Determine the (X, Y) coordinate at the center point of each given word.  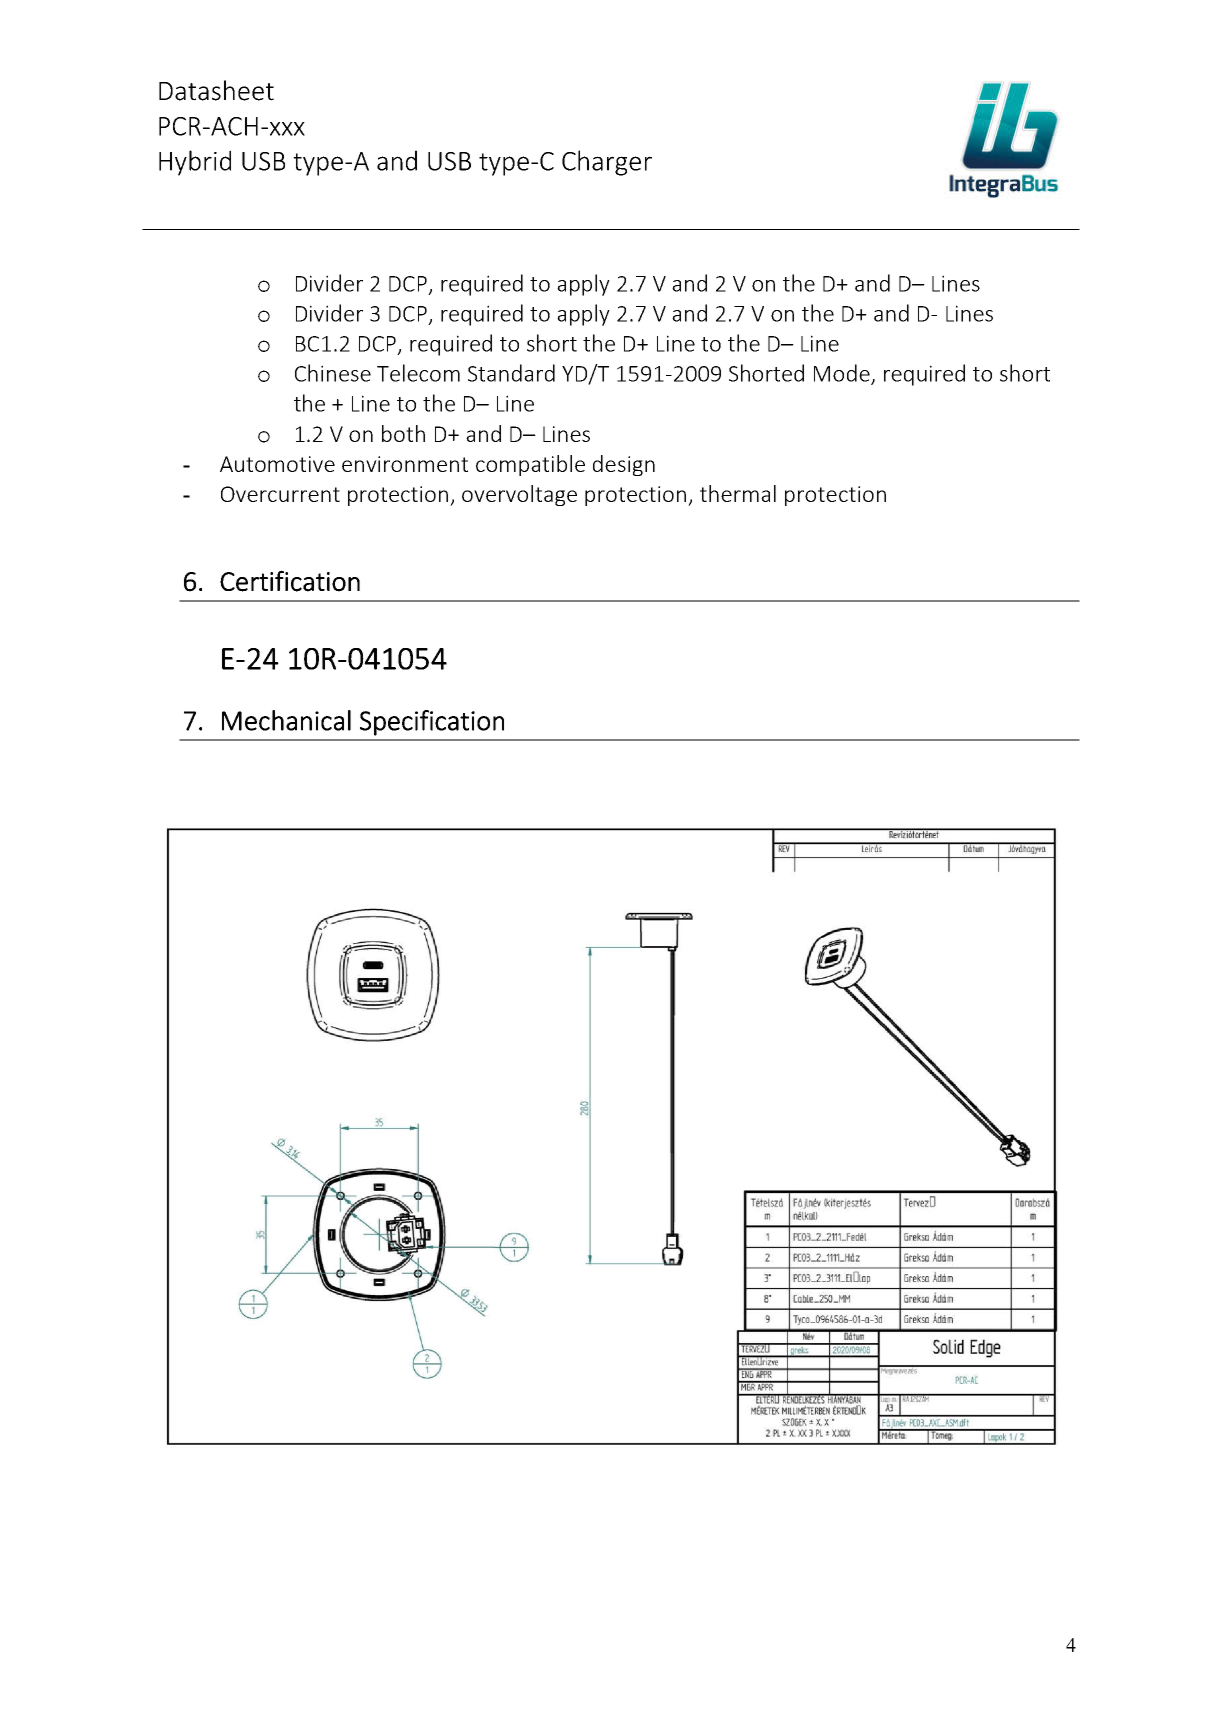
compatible (530, 465)
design (624, 465)
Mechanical (286, 720)
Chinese (333, 373)
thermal (738, 493)
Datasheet (216, 90)
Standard (511, 373)
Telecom (418, 373)
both (403, 433)
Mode (843, 374)
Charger (607, 163)
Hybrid (195, 163)
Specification (432, 723)
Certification (290, 581)
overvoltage (519, 495)
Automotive (277, 464)
